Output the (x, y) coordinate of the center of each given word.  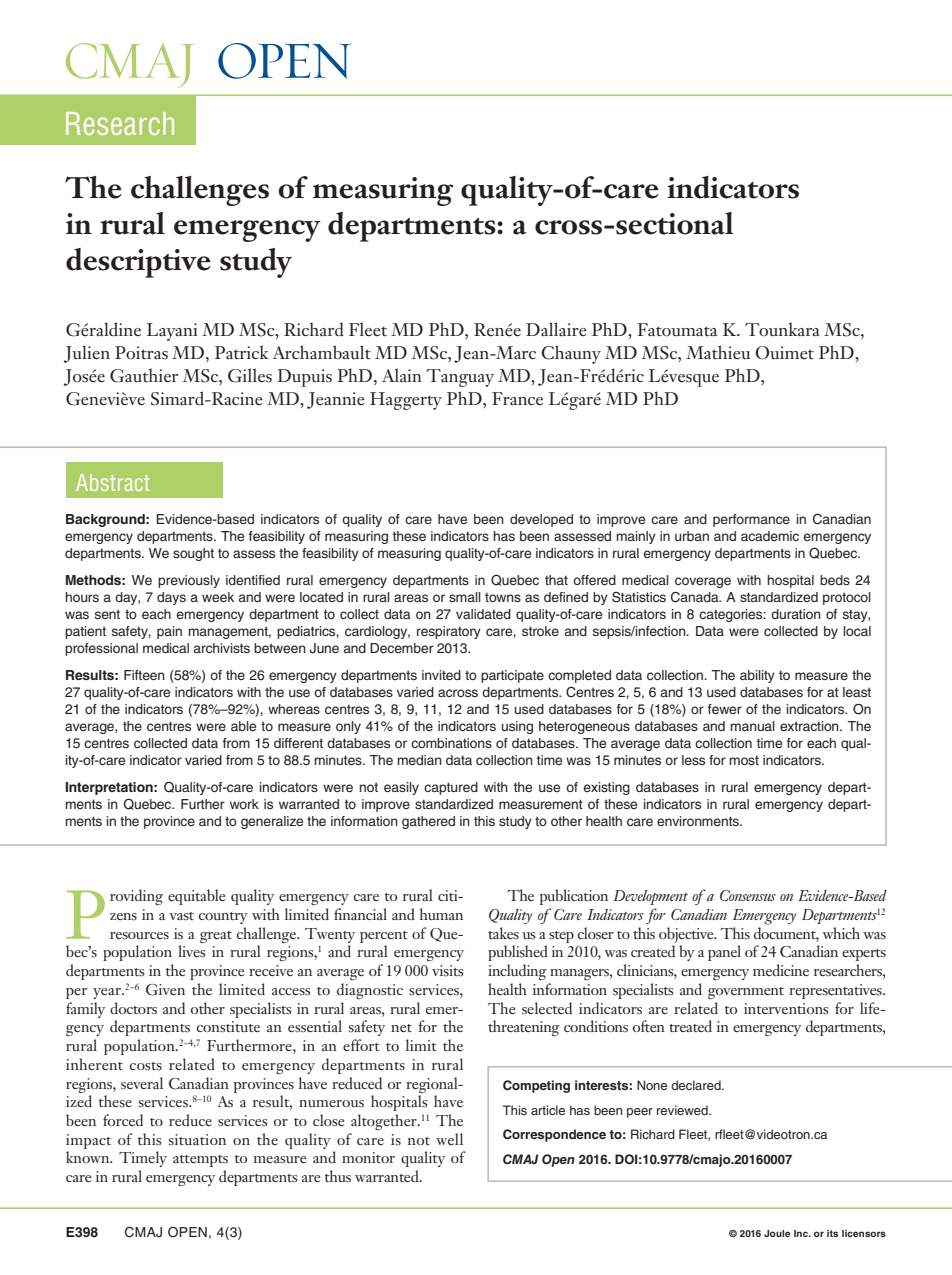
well (449, 1139)
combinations (451, 743)
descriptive (138, 263)
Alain (402, 375)
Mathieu (718, 352)
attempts (200, 1161)
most (744, 760)
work (244, 804)
